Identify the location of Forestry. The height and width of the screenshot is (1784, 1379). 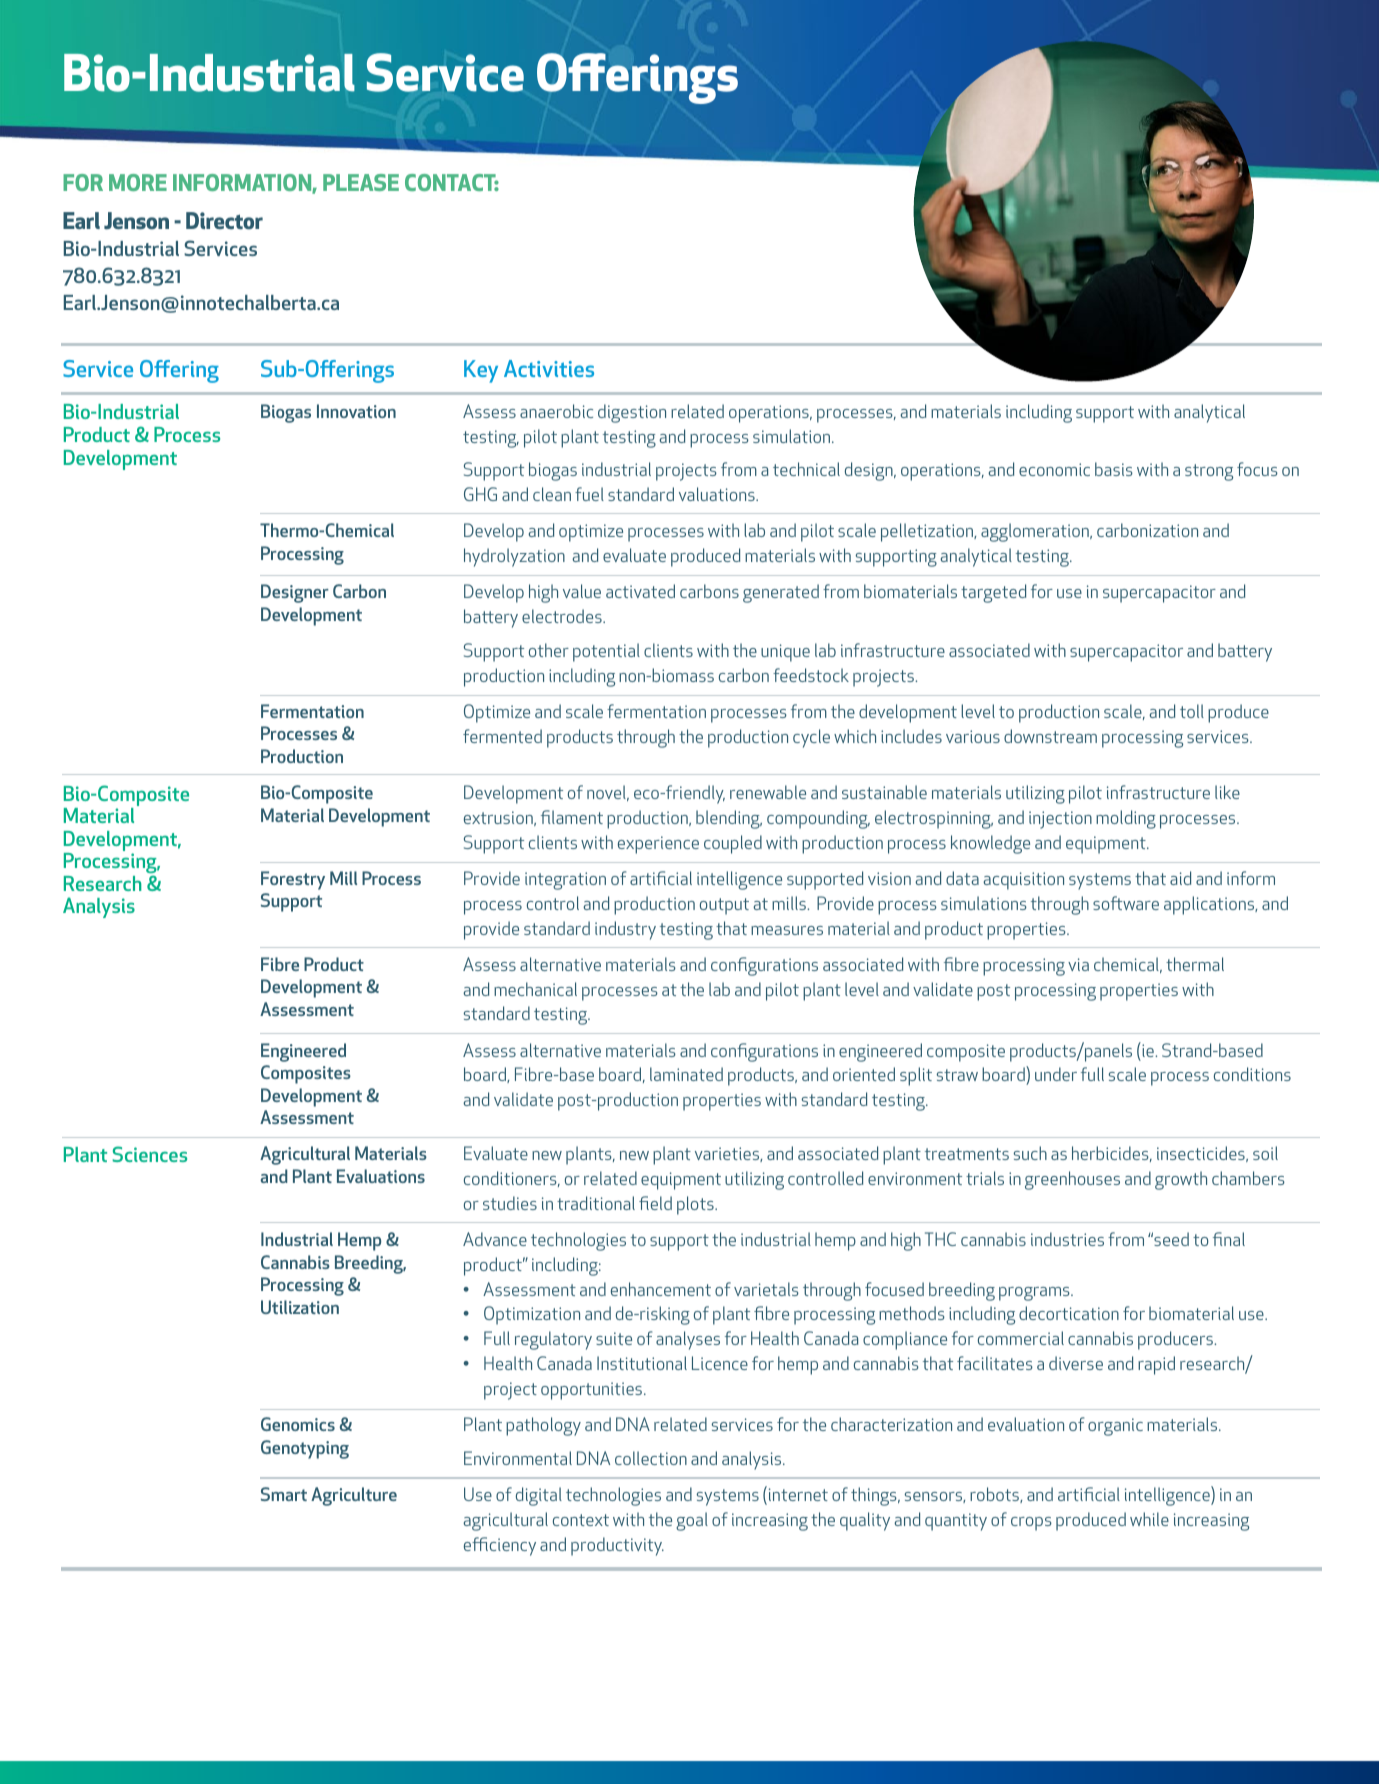
(293, 880).
